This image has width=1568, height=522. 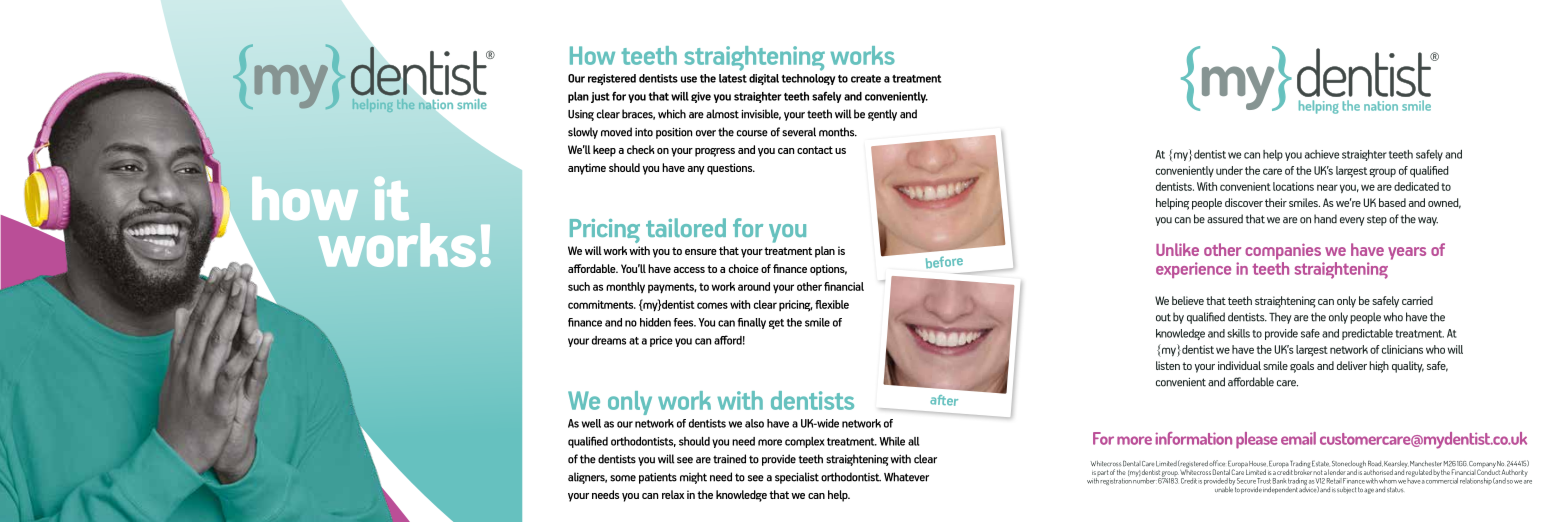 What do you see at coordinates (686, 227) in the image?
I see `tailored` at bounding box center [686, 227].
